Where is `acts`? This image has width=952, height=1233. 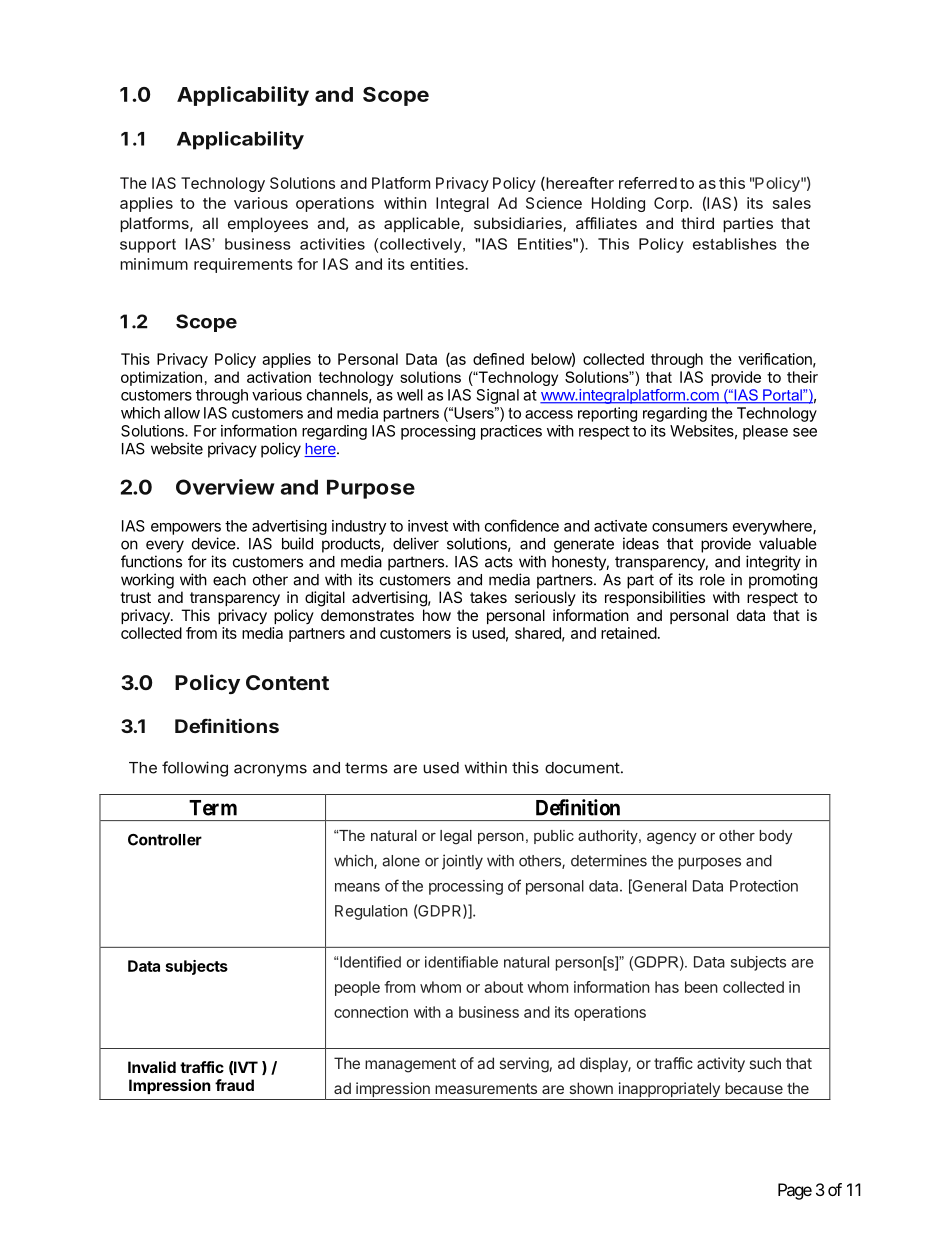 acts is located at coordinates (499, 562).
